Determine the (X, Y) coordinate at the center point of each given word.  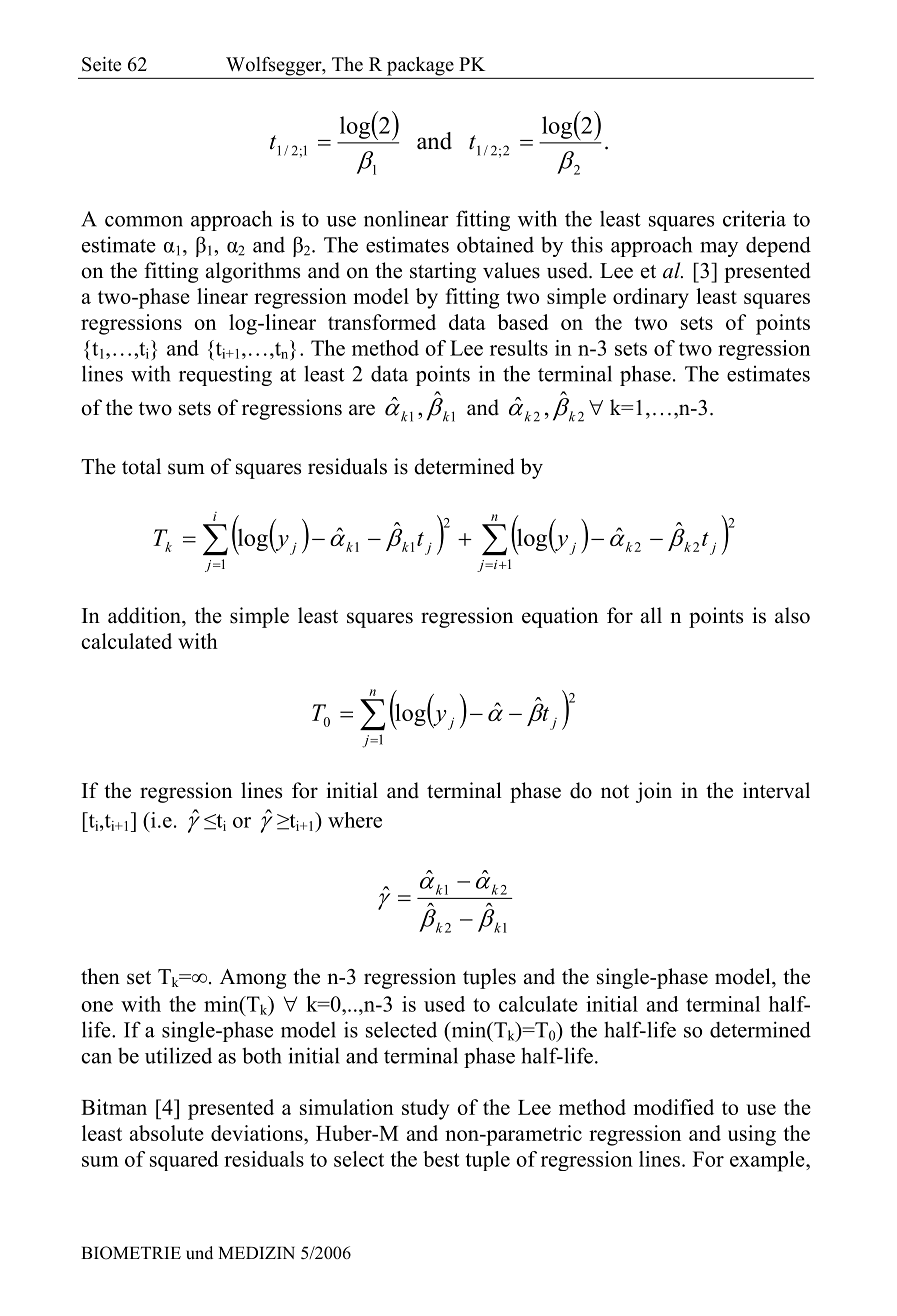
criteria (754, 219)
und (199, 1253)
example (768, 1161)
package (420, 66)
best (441, 1159)
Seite (101, 64)
